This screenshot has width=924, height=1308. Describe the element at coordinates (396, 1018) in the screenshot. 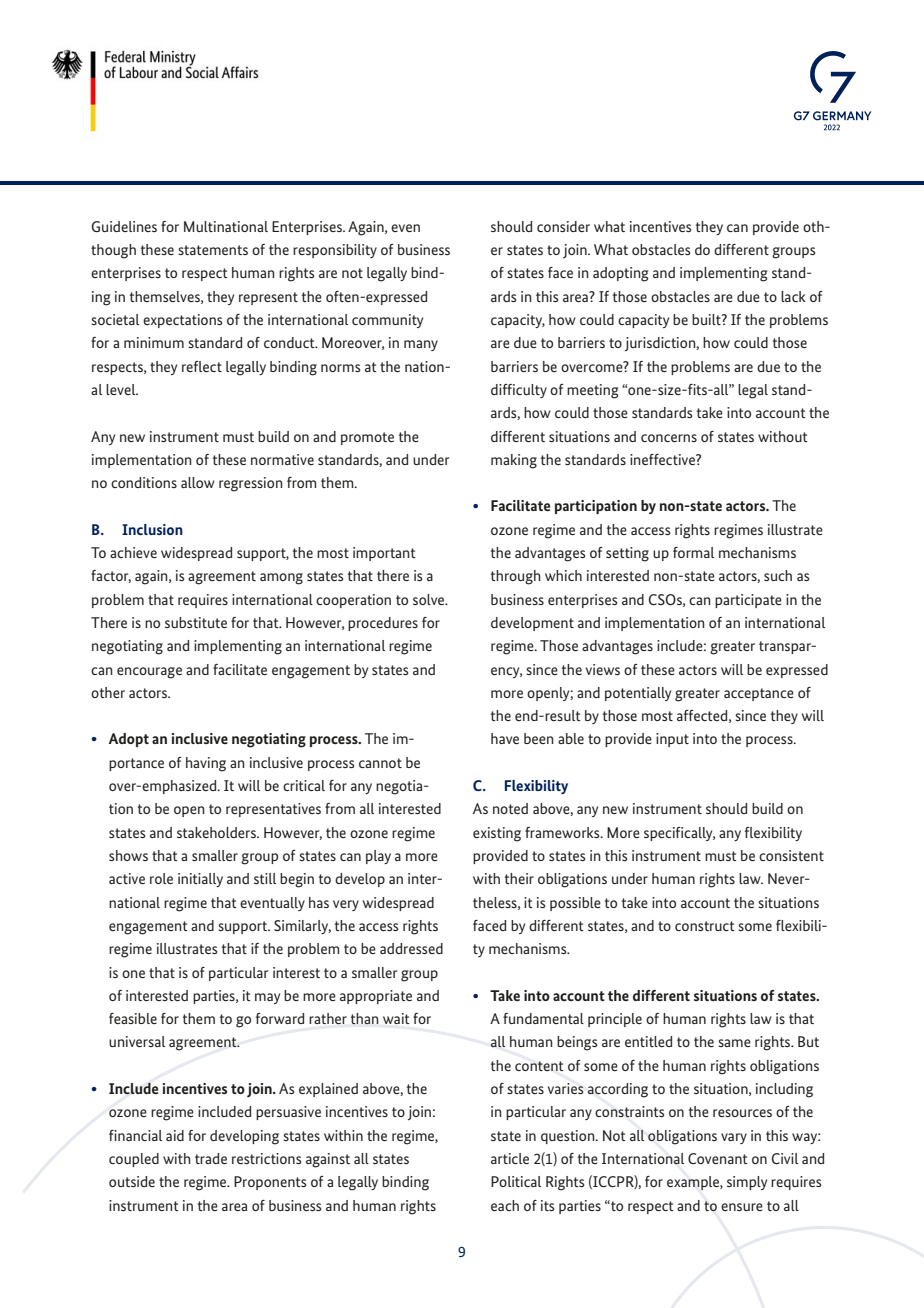

I see `wait` at that location.
